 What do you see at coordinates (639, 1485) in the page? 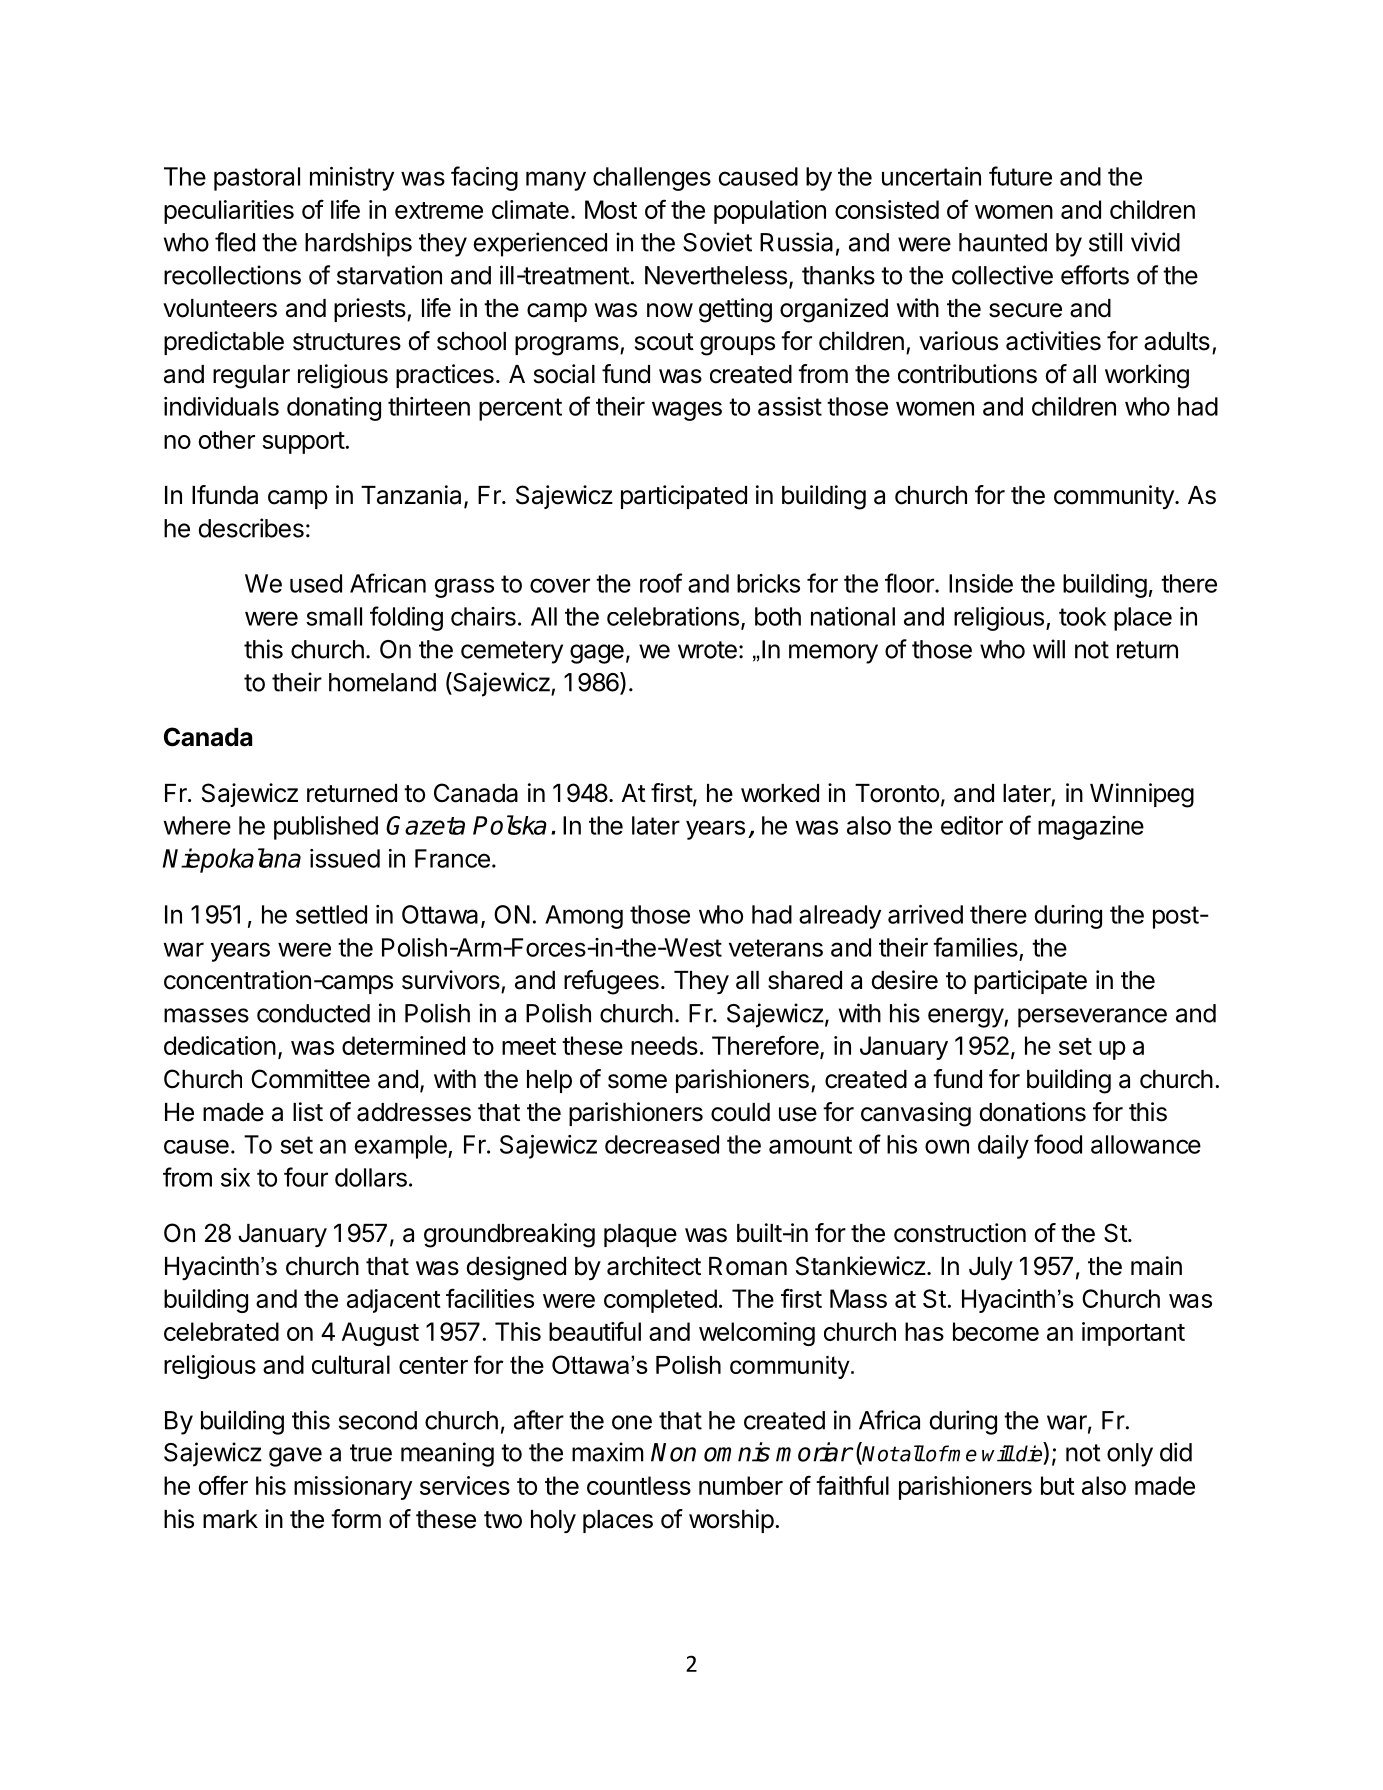
I see `countless` at bounding box center [639, 1485].
